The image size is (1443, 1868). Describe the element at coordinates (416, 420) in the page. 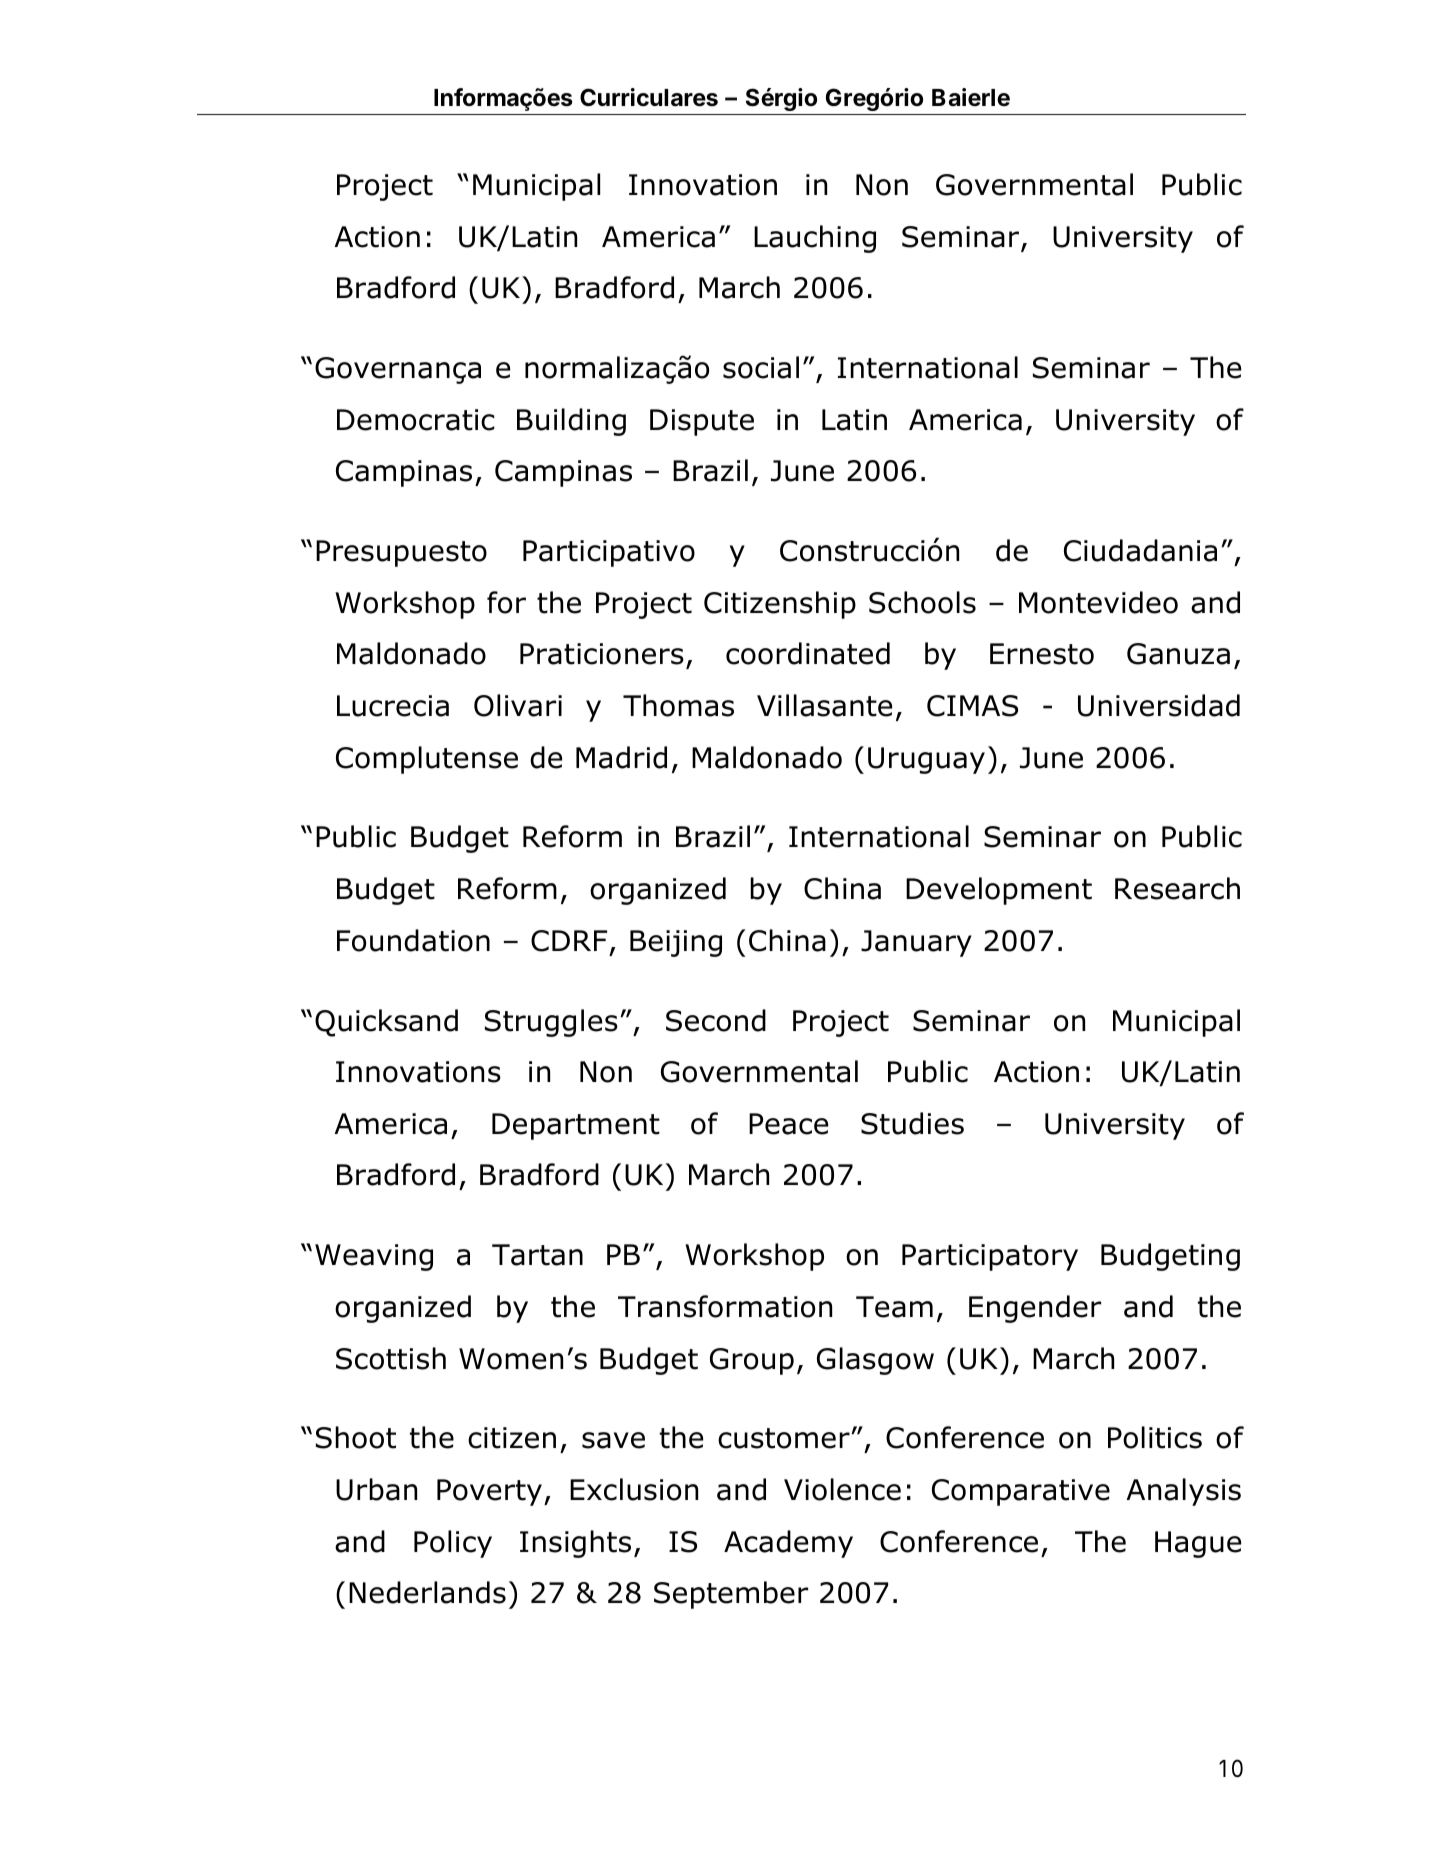

I see `Democratic` at that location.
